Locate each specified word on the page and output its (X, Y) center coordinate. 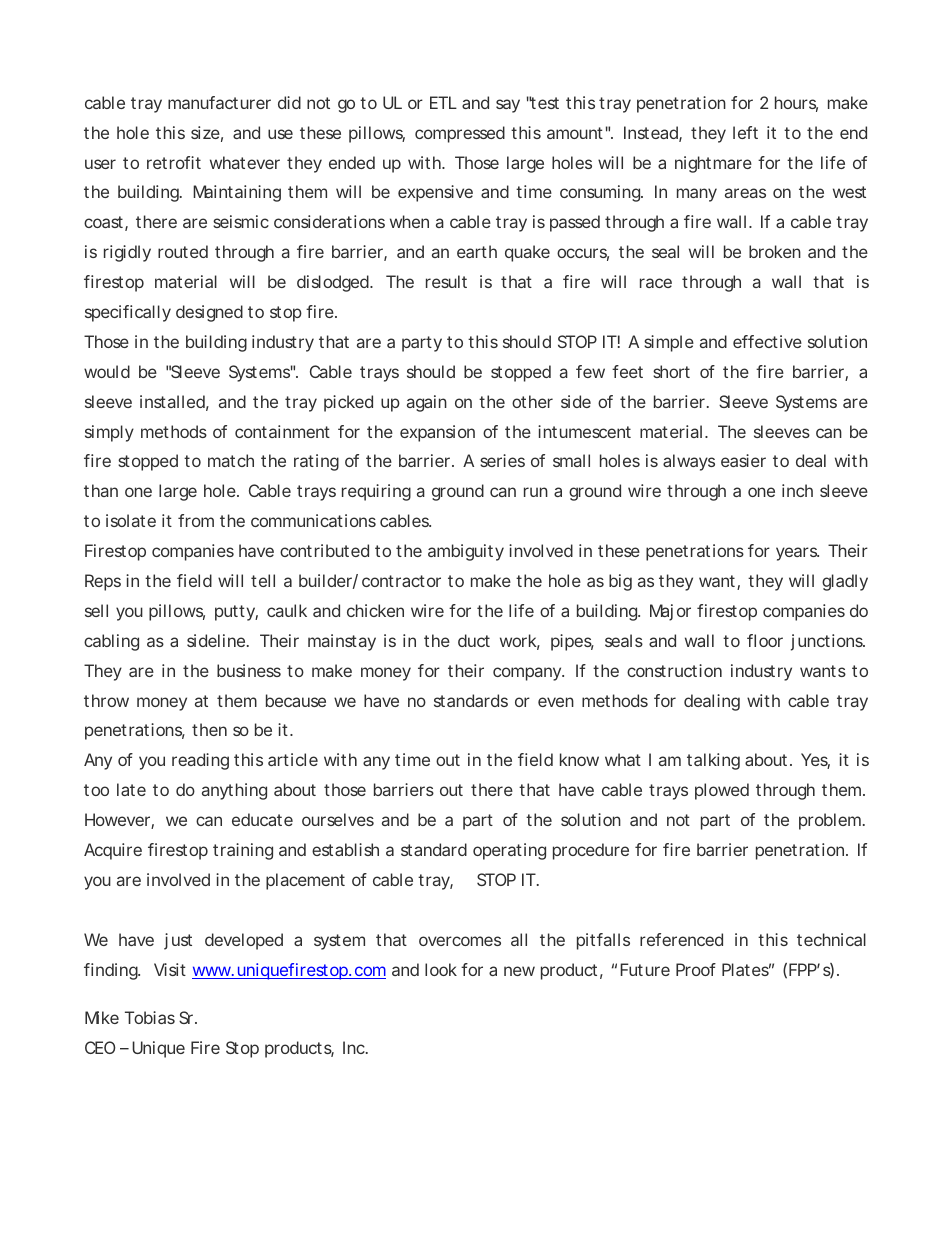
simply (109, 433)
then (209, 729)
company (527, 674)
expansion (437, 433)
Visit (170, 969)
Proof (696, 969)
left (745, 132)
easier (743, 460)
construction (674, 670)
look (441, 969)
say (508, 106)
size (205, 132)
